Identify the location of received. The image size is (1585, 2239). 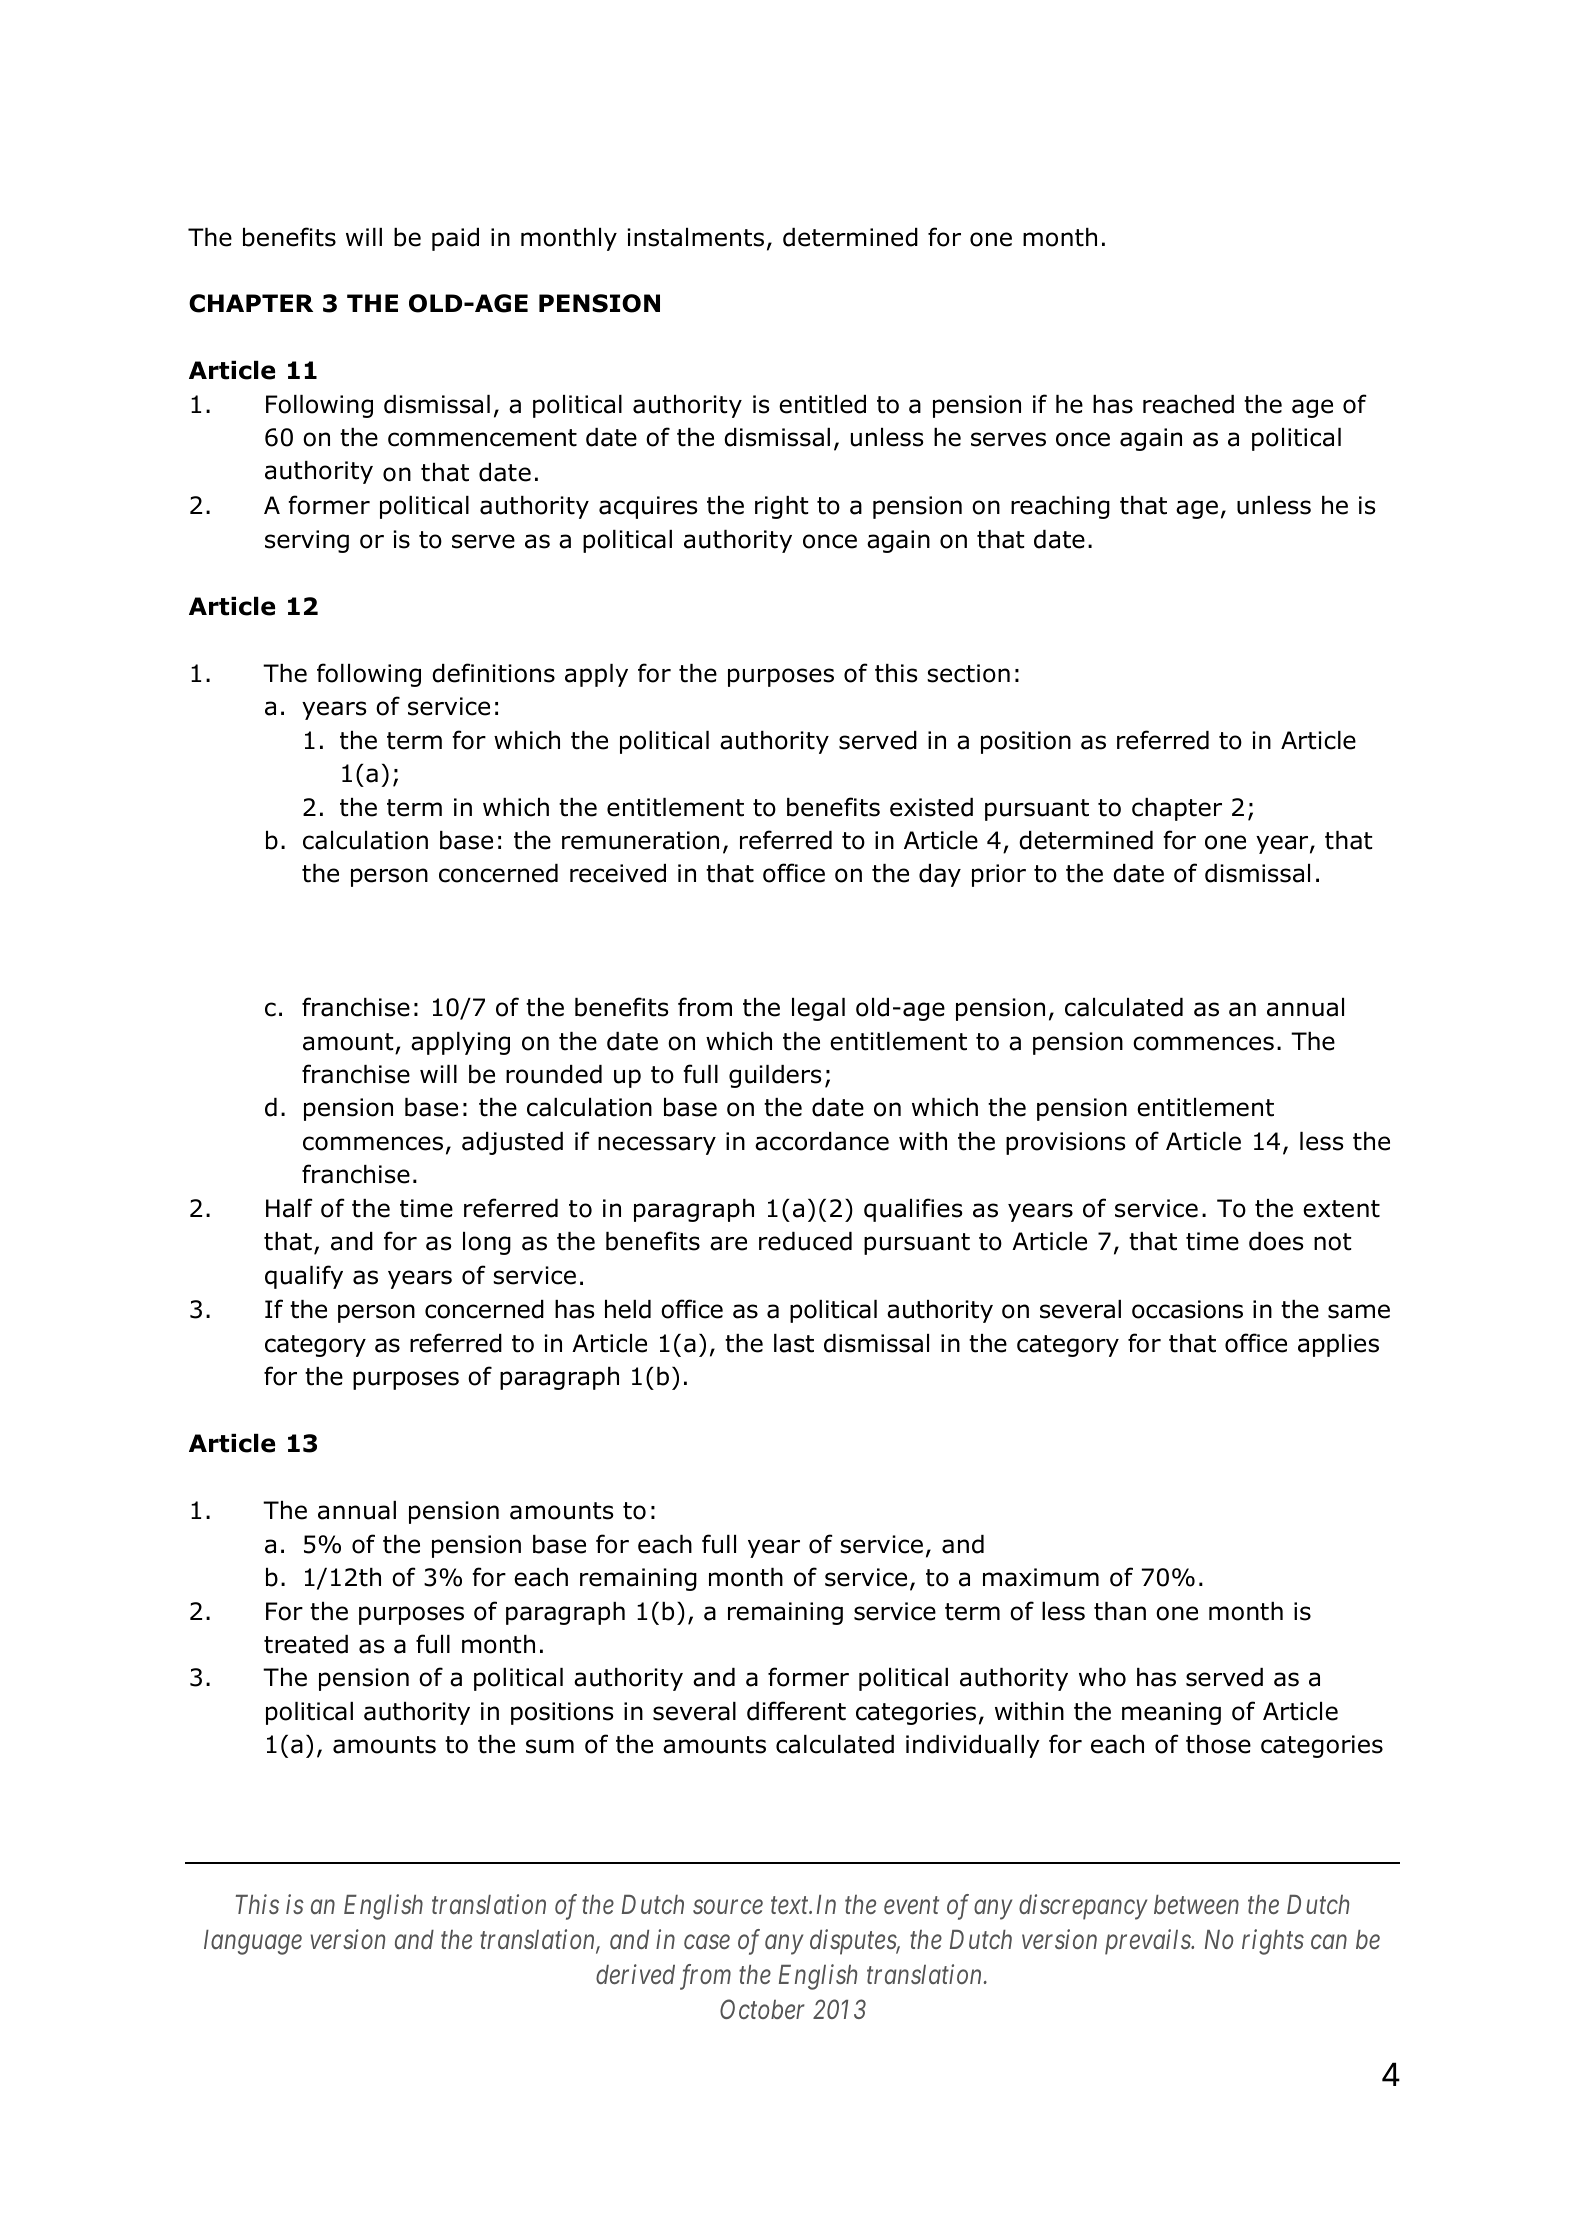
(618, 873).
